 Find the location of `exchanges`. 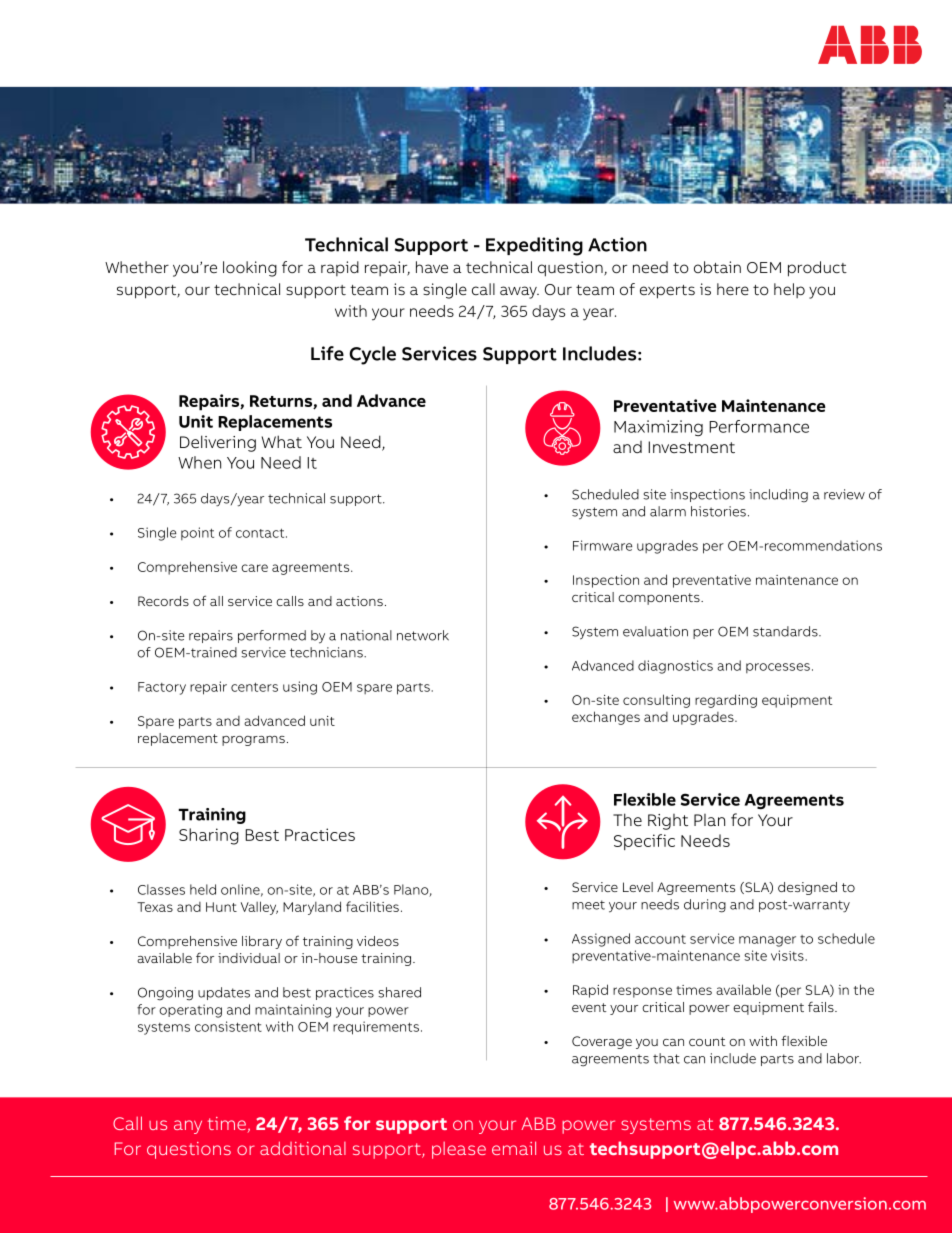

exchanges is located at coordinates (606, 718).
